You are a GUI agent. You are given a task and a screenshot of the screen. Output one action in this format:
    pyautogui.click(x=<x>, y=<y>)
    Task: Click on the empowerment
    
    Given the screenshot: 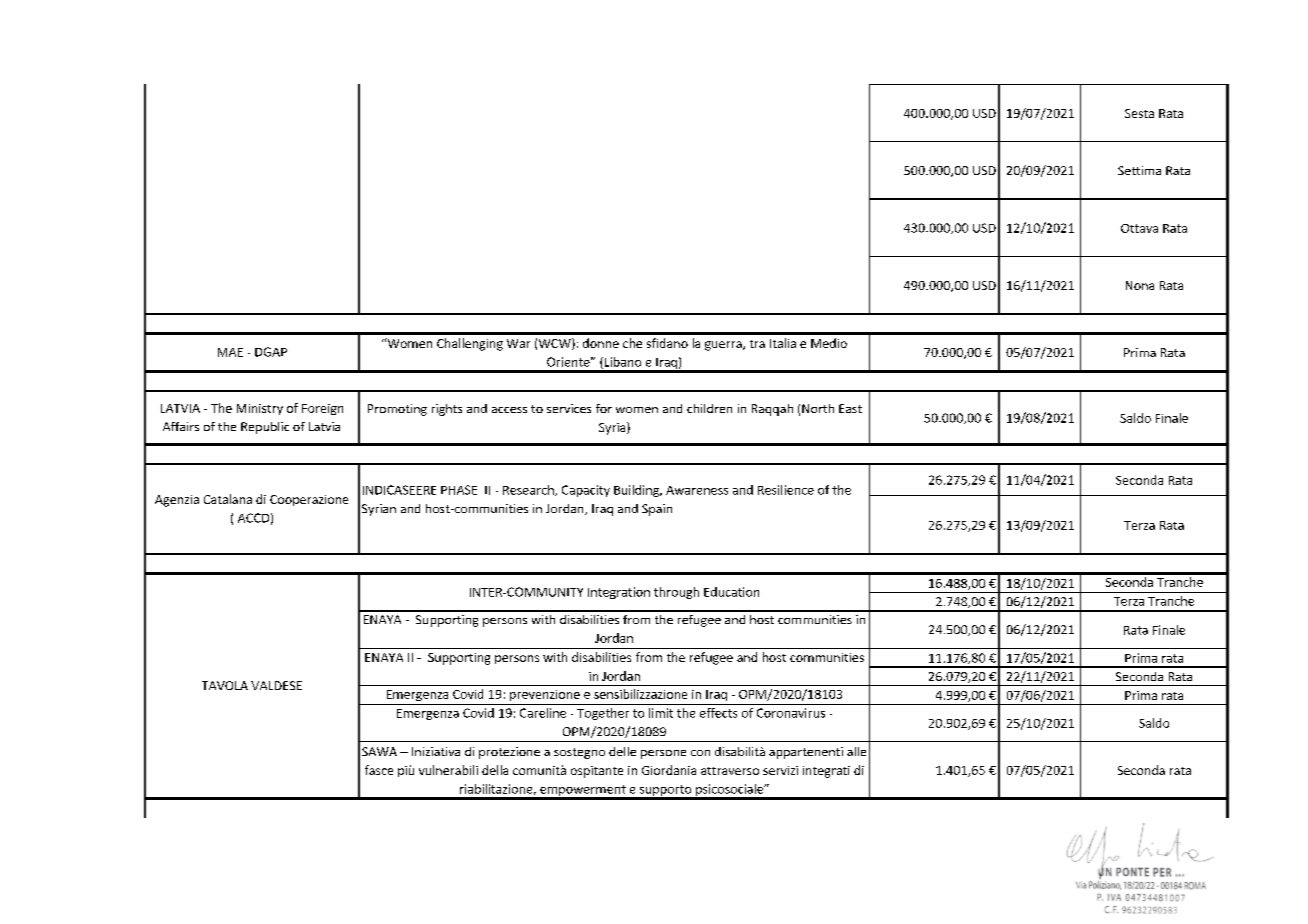 What is the action you would take?
    pyautogui.click(x=583, y=792)
